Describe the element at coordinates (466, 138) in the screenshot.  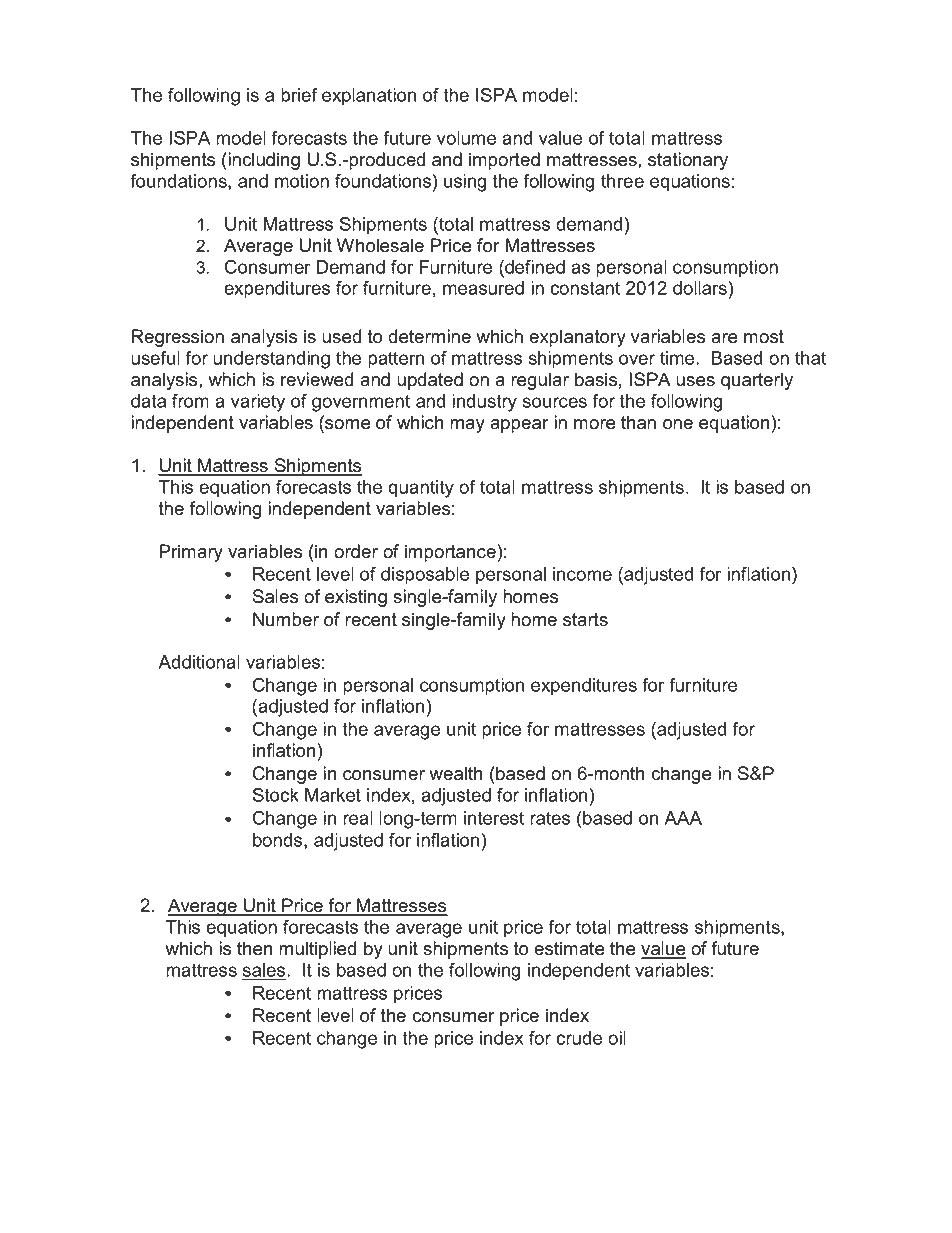
I see `volume` at that location.
